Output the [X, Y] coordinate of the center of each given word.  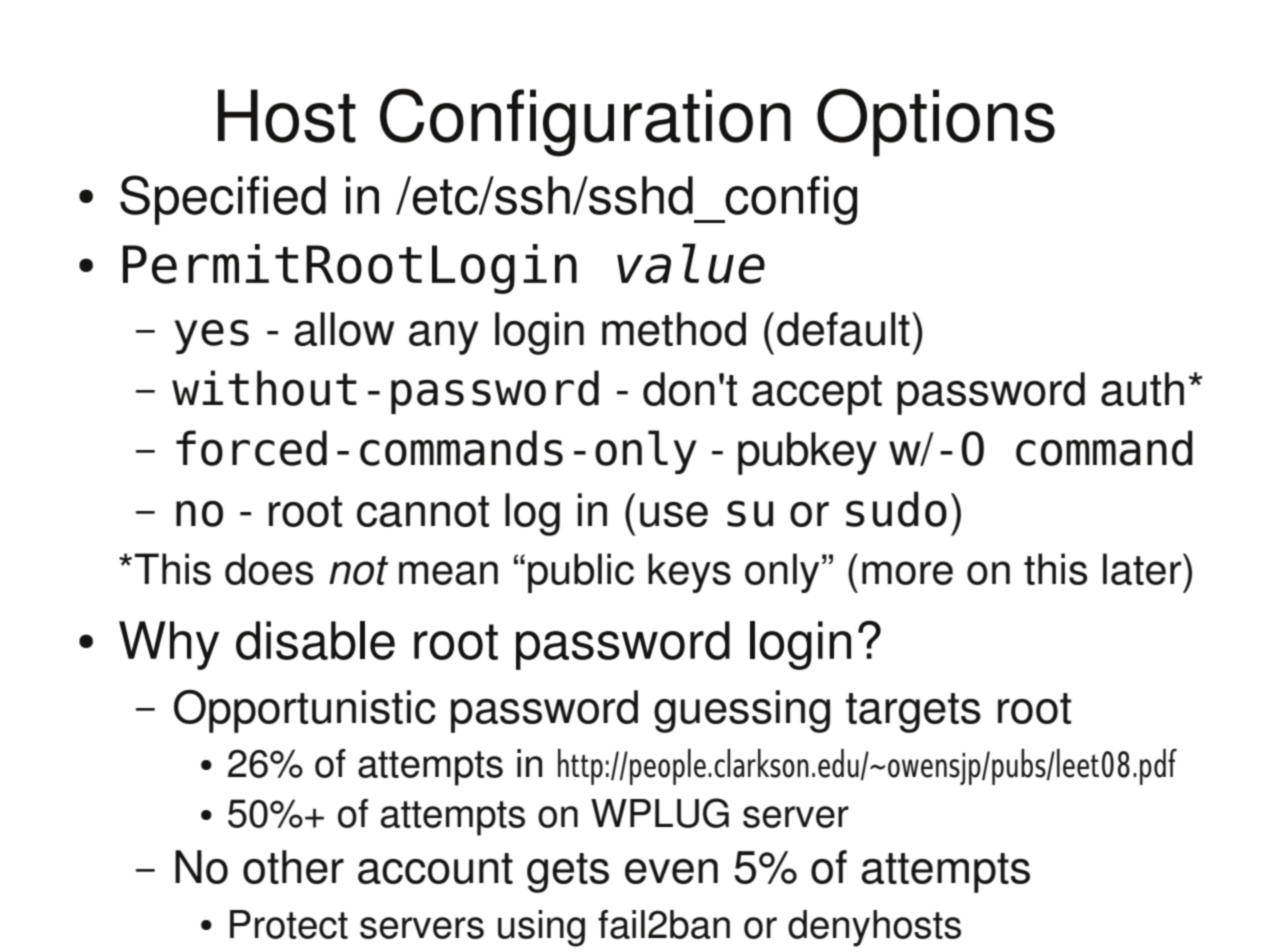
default [843, 329]
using [541, 928]
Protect [289, 924]
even [671, 871]
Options [936, 123]
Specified [223, 200]
